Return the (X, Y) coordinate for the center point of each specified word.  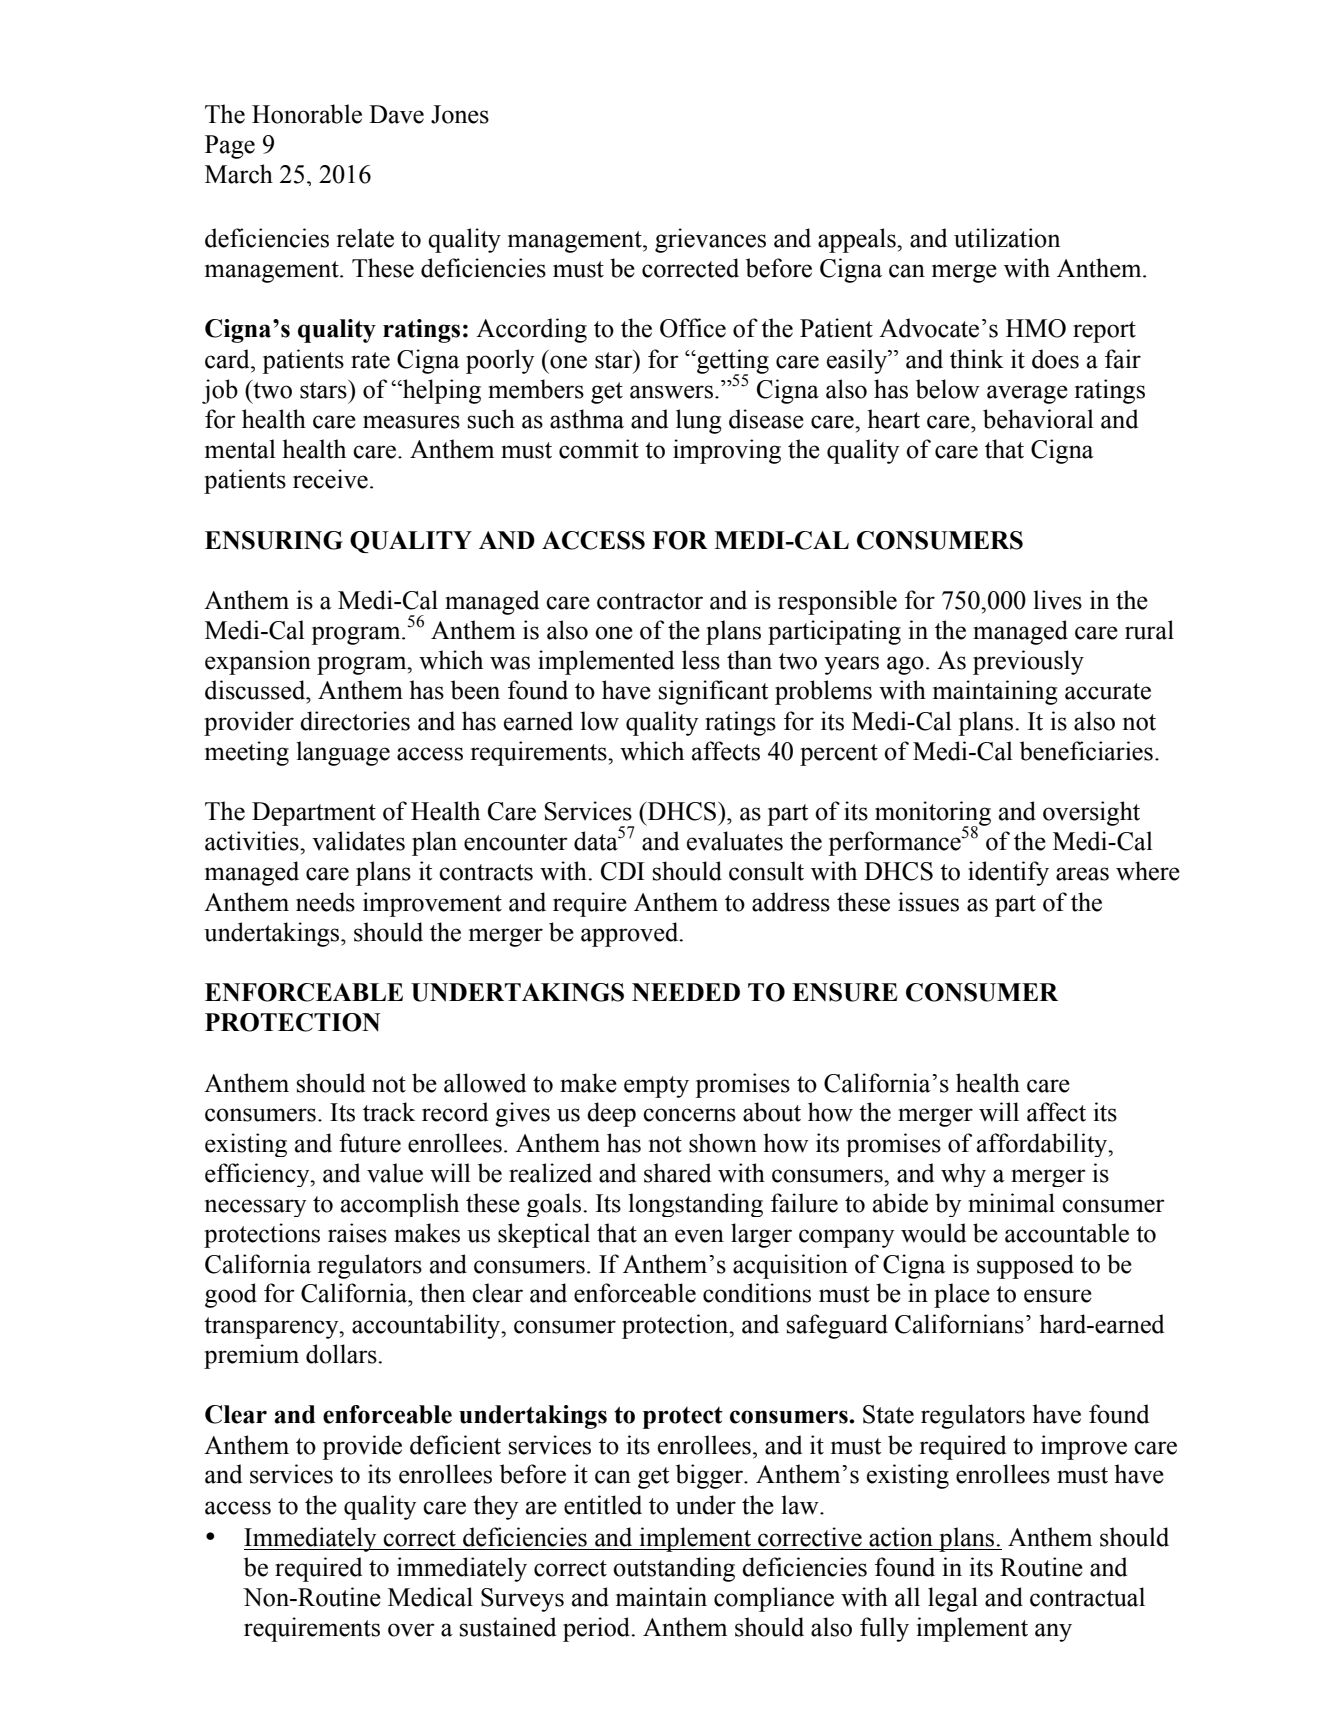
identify (1008, 873)
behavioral (1038, 419)
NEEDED (686, 992)
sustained (508, 1627)
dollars (342, 1354)
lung (699, 421)
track (389, 1112)
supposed (1025, 1266)
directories (355, 721)
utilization (1007, 238)
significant (714, 692)
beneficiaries (1086, 751)
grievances (710, 240)
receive (330, 479)
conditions (757, 1293)
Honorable (307, 114)
